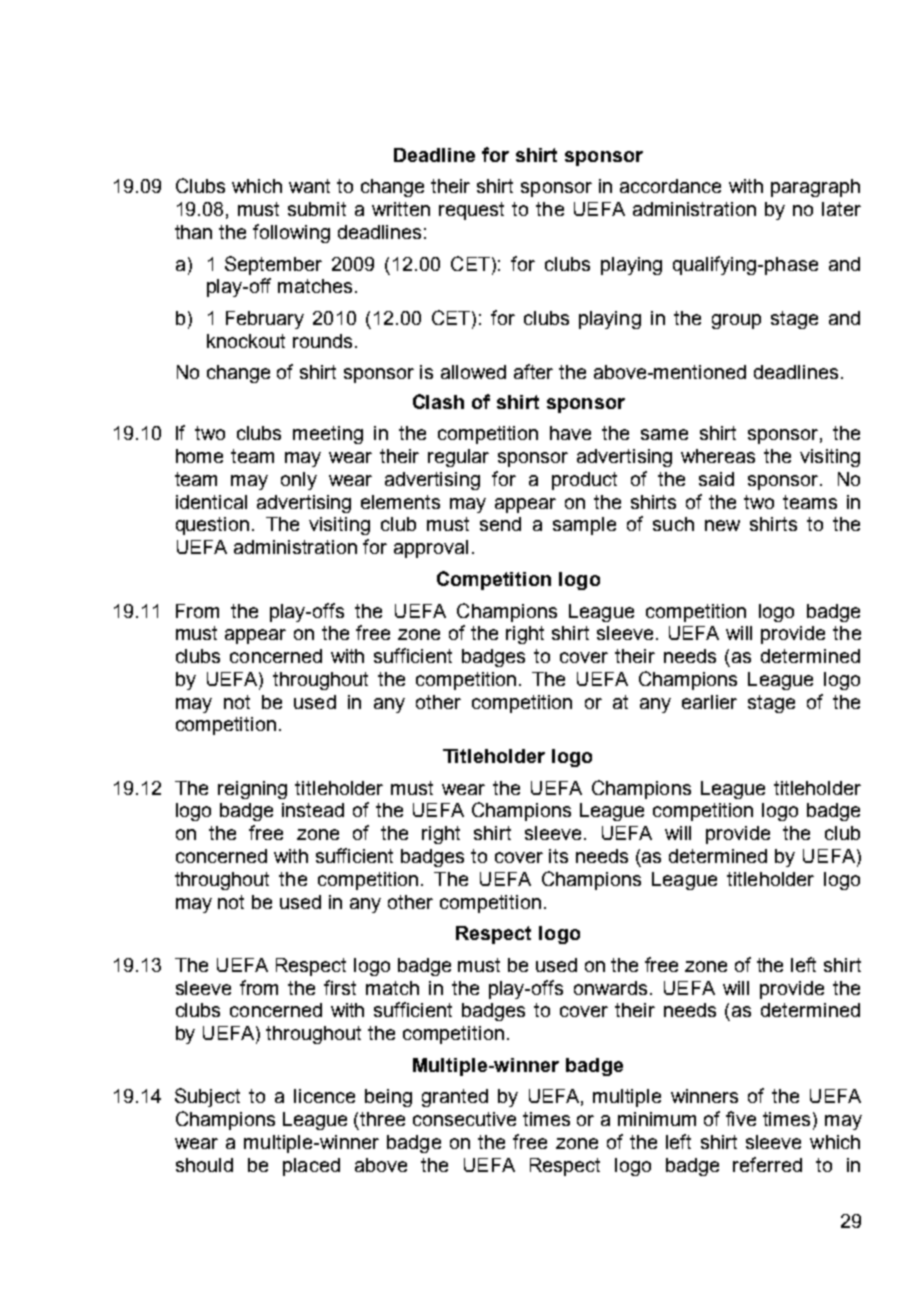  I want to click on request, so click(471, 211).
